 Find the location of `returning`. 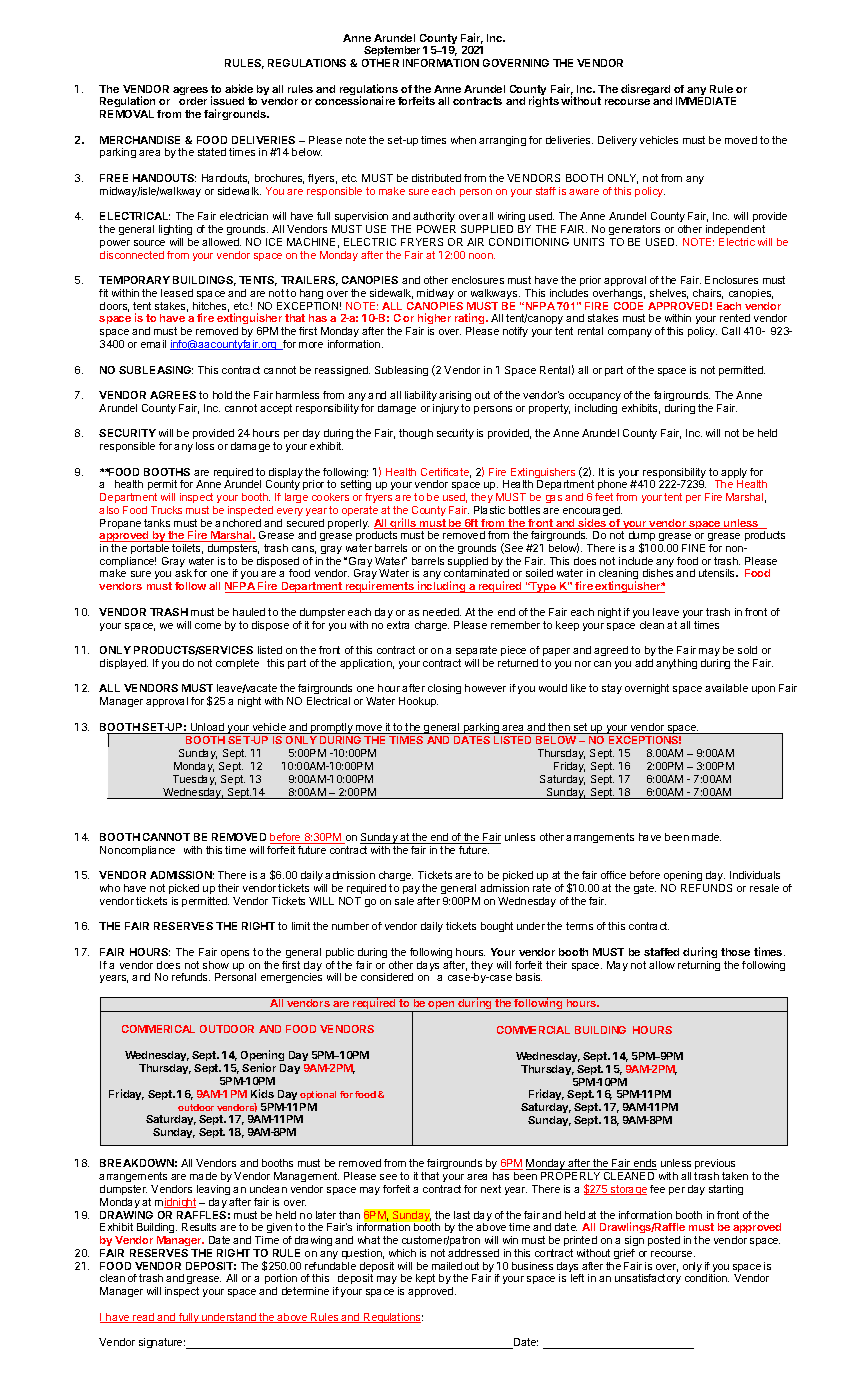

returning is located at coordinates (699, 966).
